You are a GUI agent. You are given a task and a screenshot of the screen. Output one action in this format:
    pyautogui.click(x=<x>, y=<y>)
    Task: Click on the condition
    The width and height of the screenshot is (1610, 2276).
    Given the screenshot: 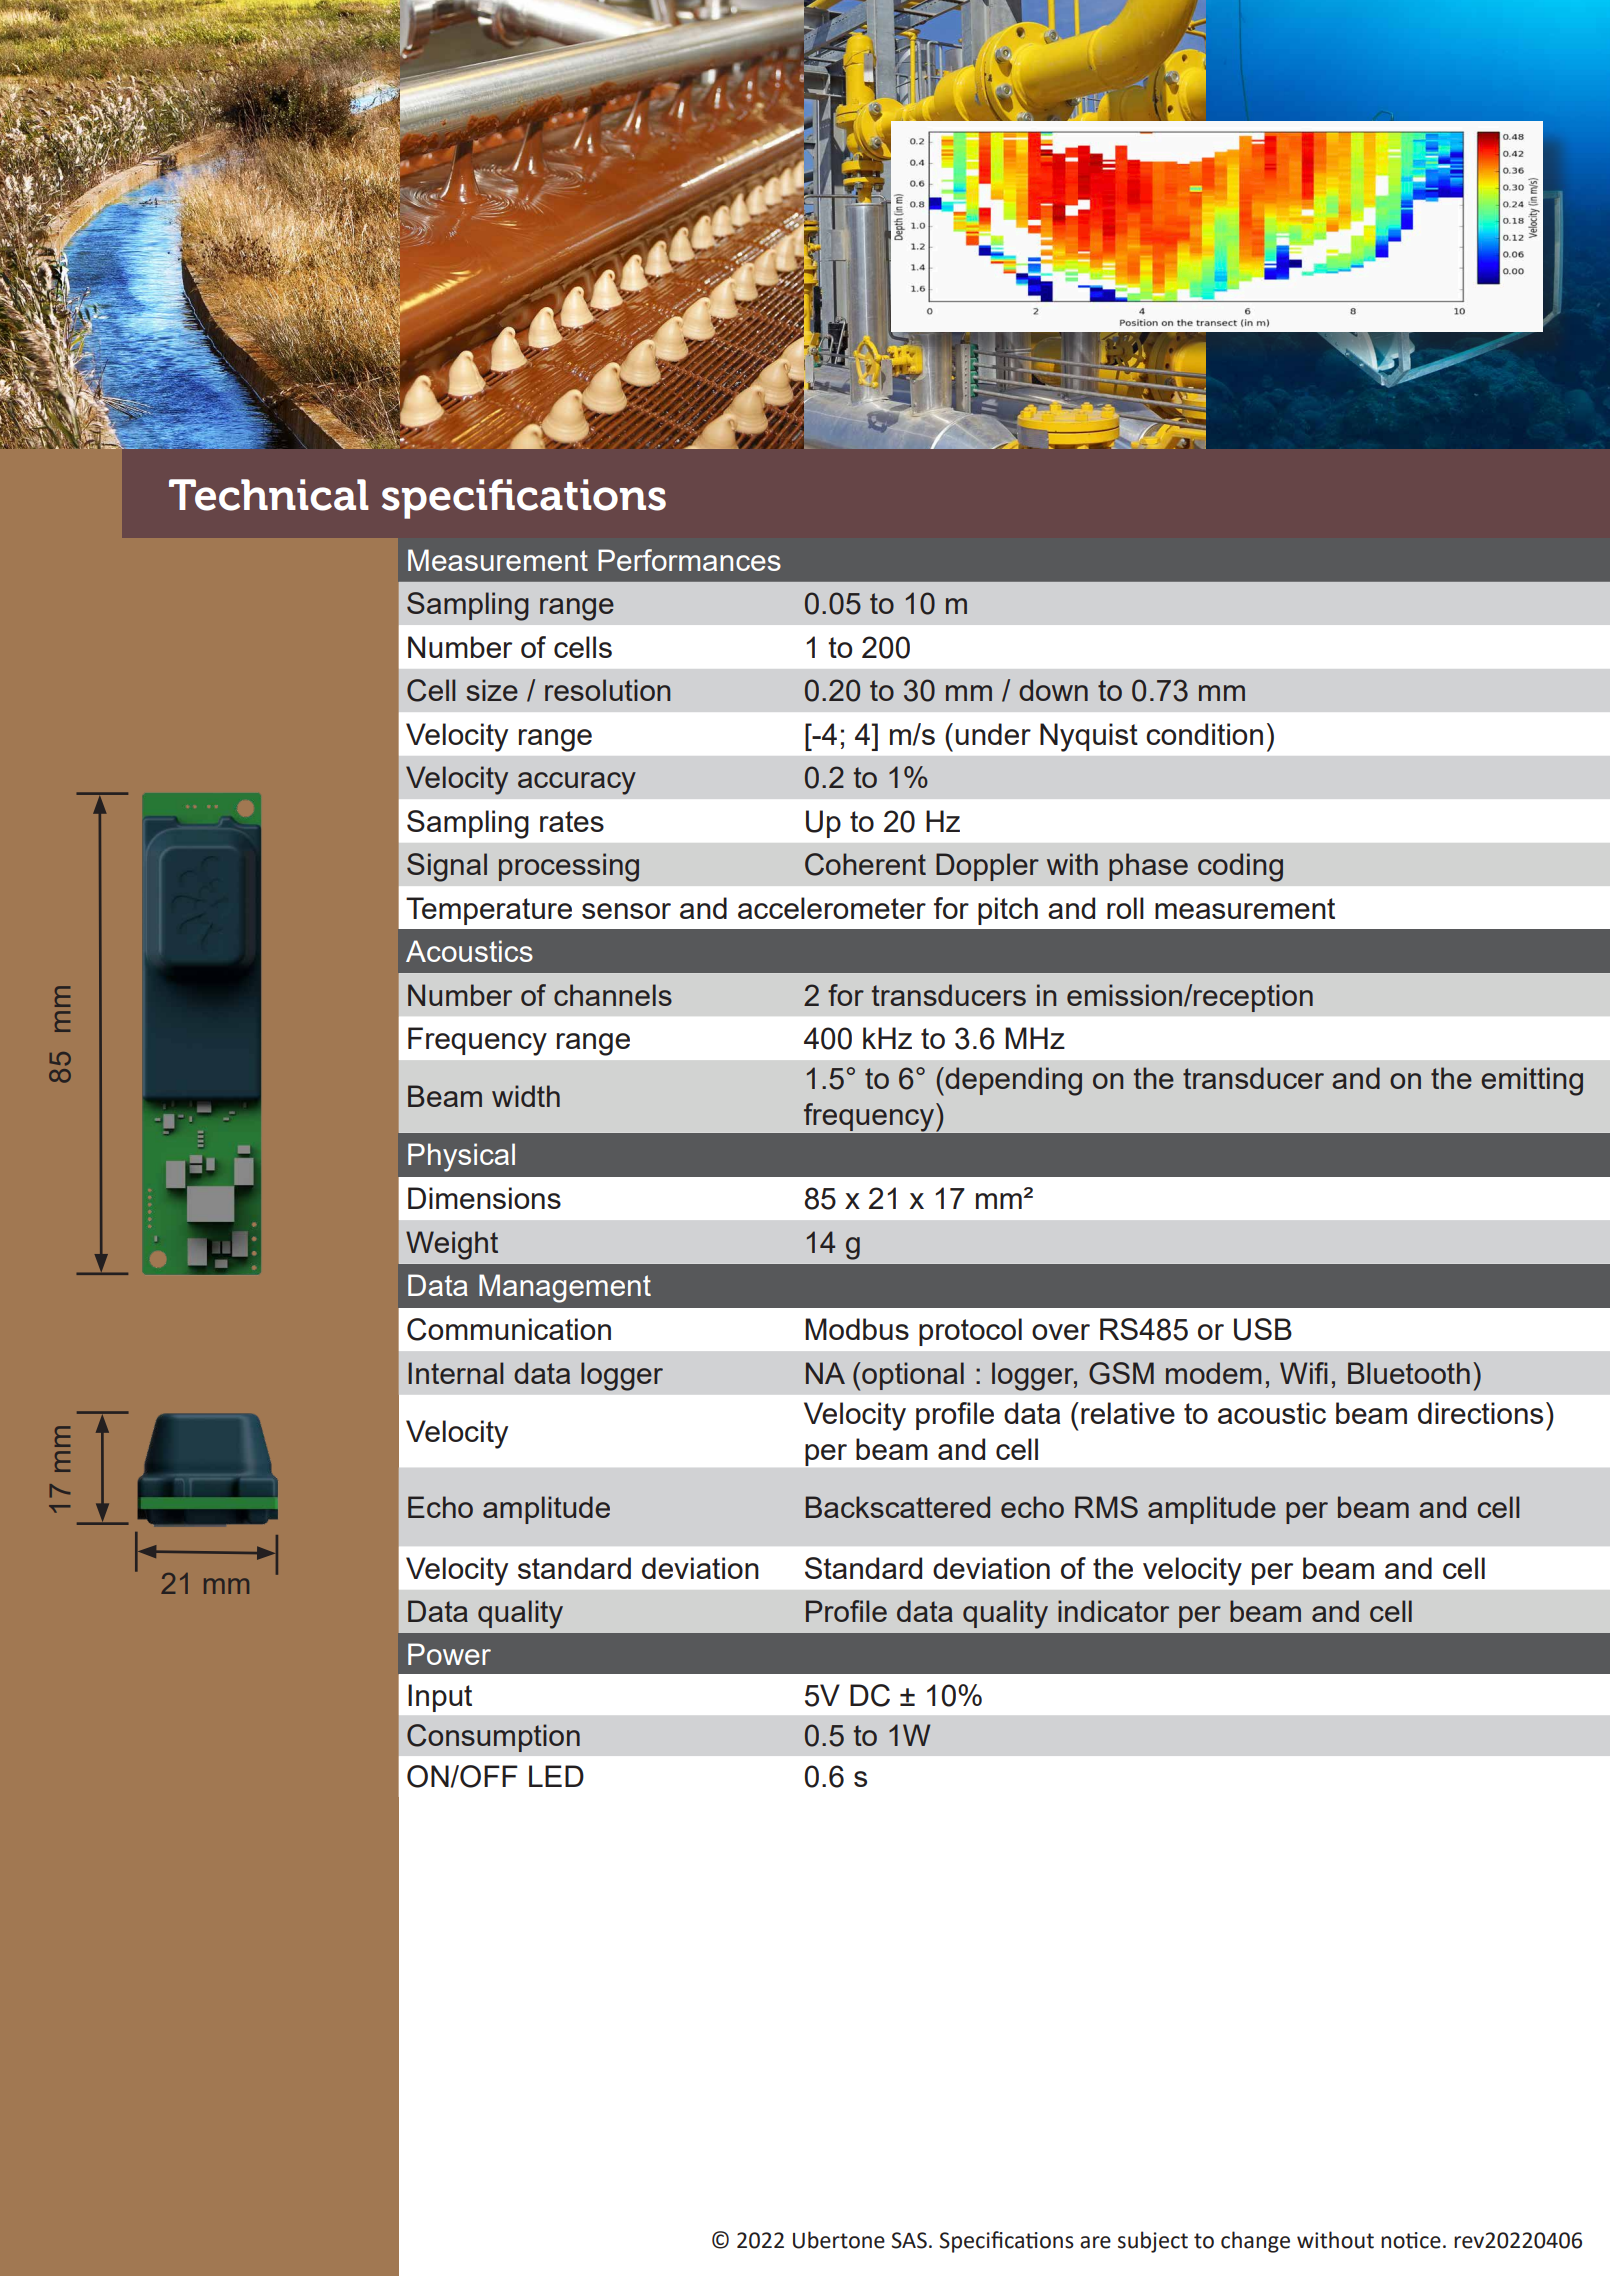 What is the action you would take?
    pyautogui.click(x=1204, y=734)
